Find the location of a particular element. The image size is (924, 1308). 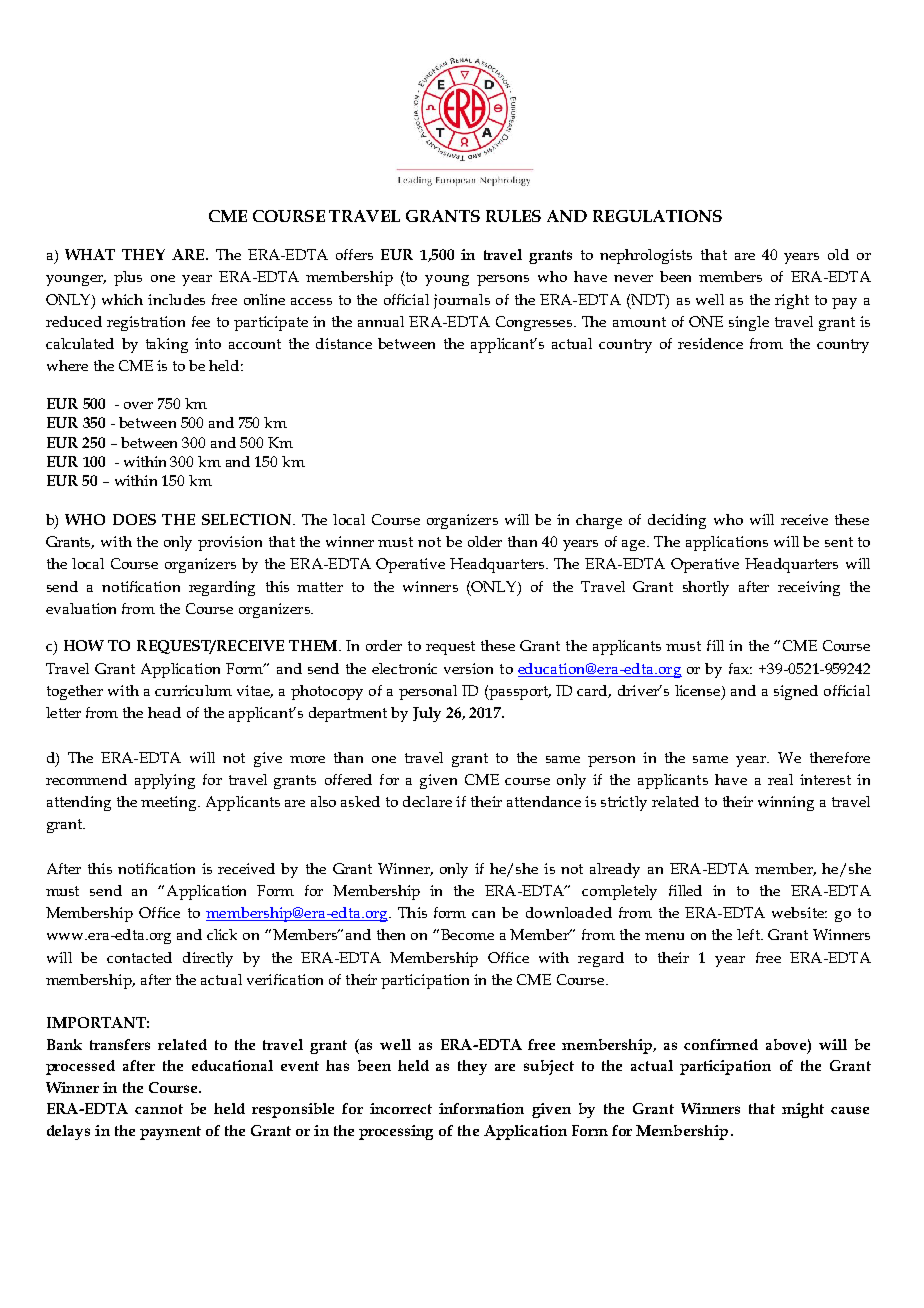

declare is located at coordinates (427, 801).
